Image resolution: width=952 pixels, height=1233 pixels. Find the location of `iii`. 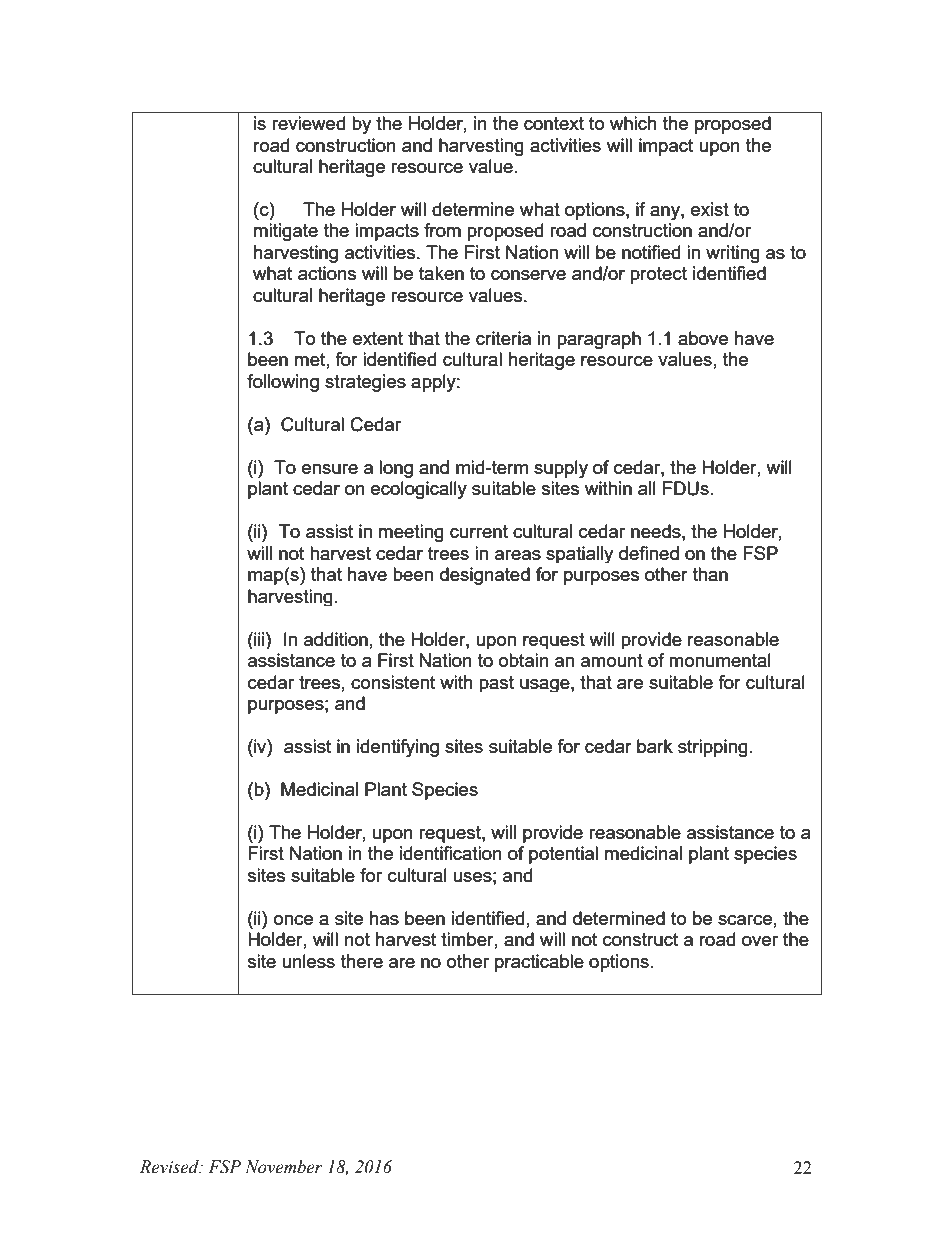

iii is located at coordinates (259, 639).
